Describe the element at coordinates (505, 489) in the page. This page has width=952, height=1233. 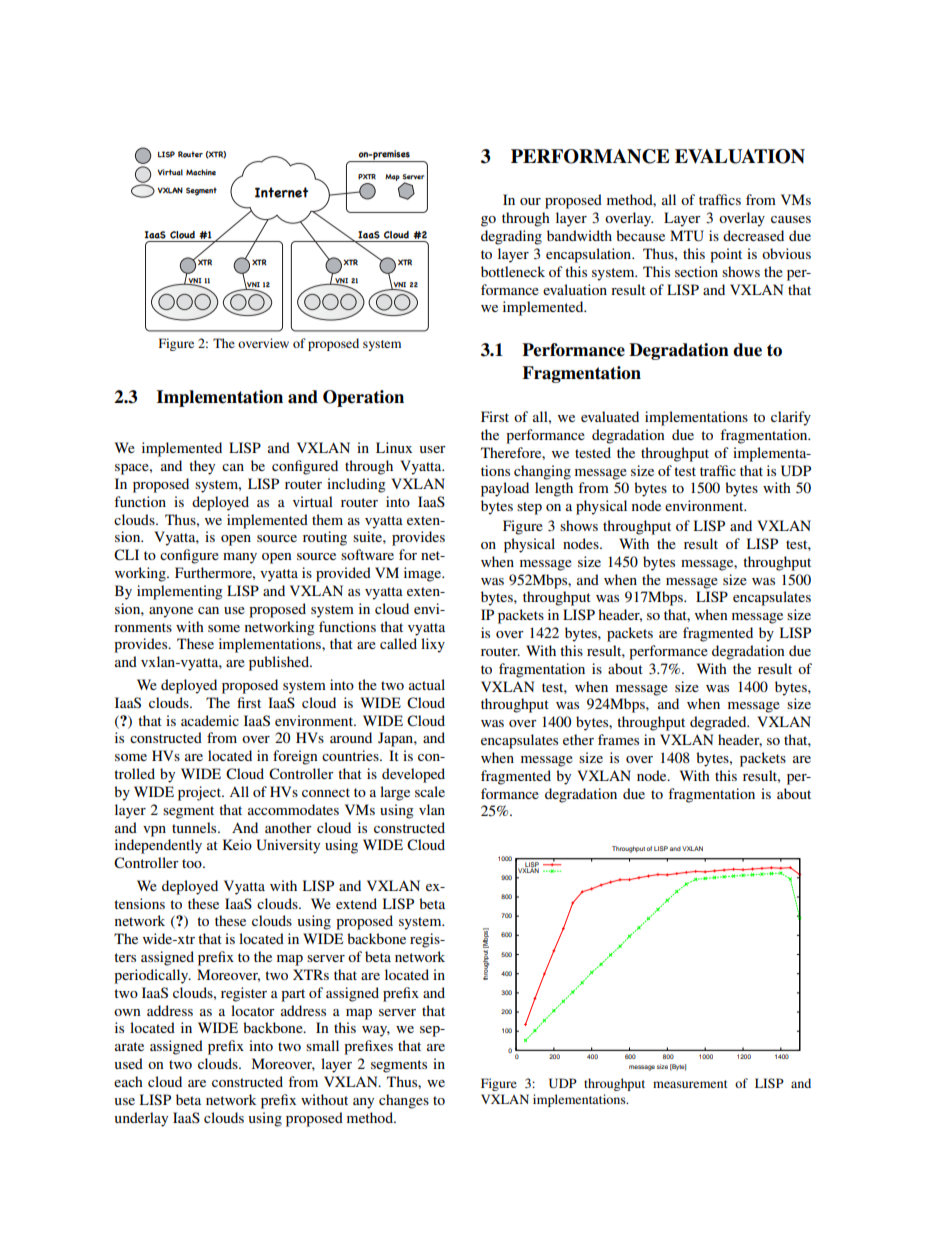
I see `payload` at that location.
